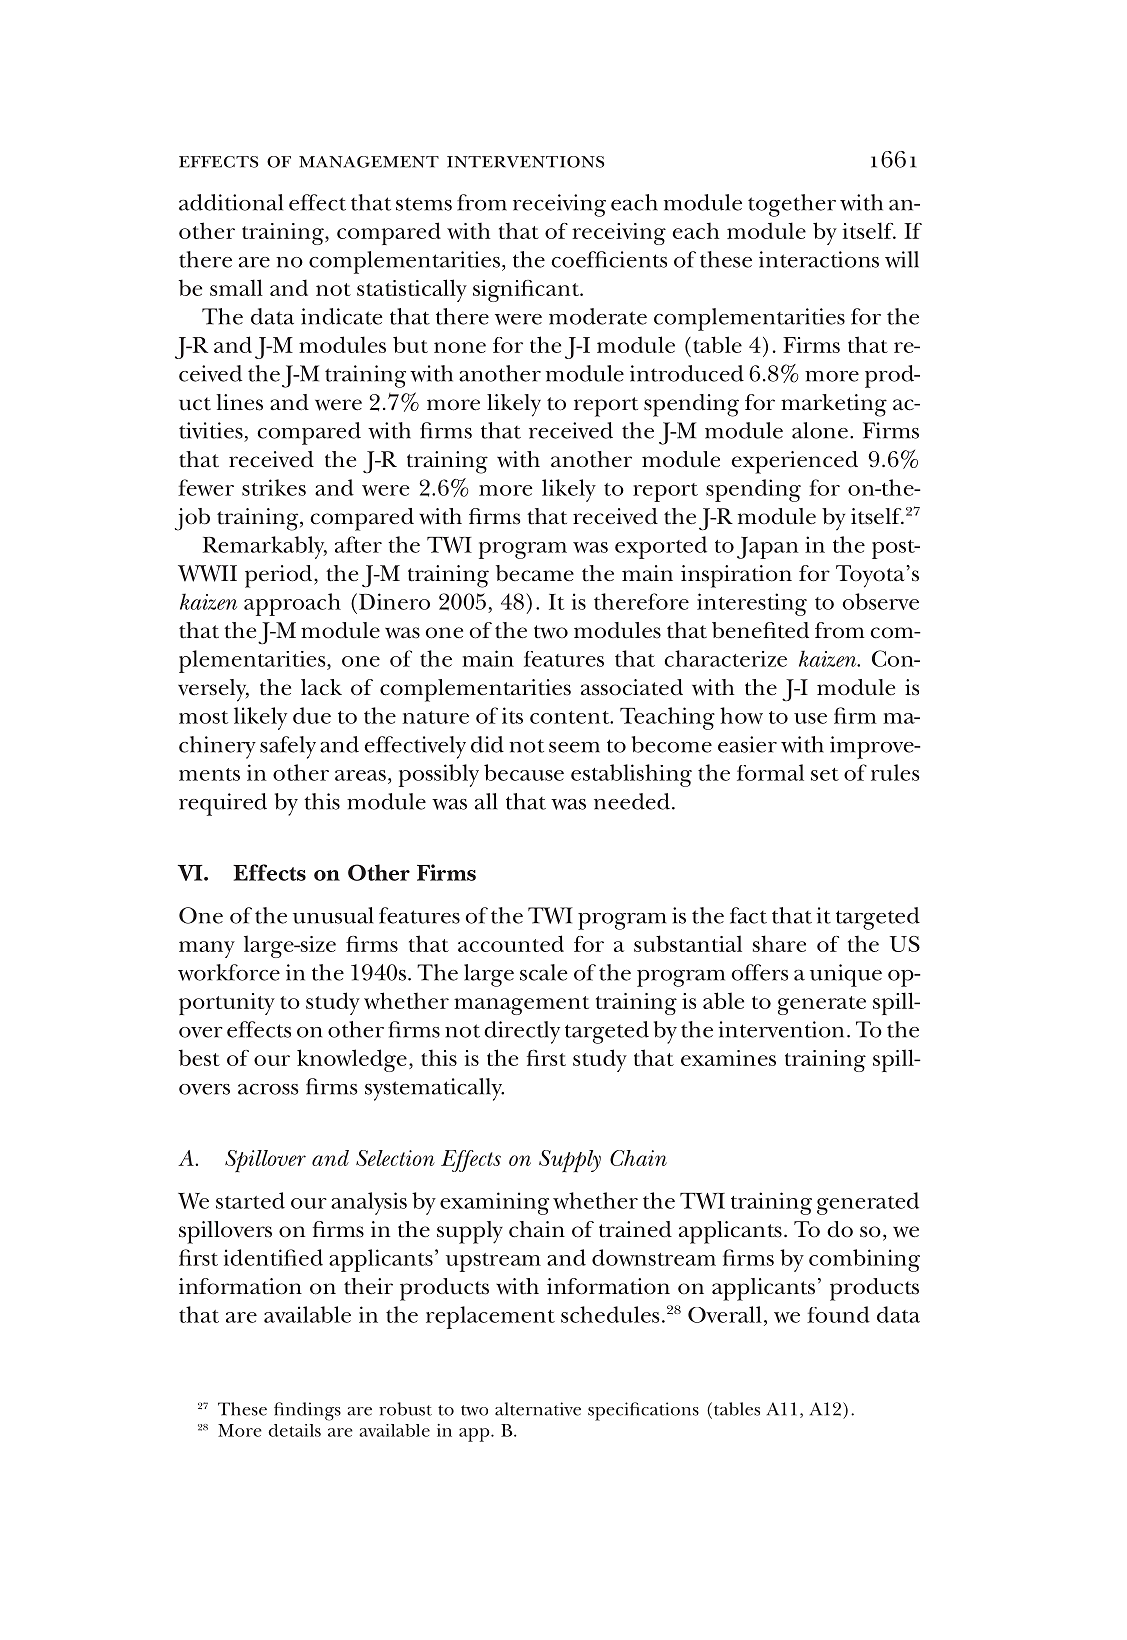 Image resolution: width=1127 pixels, height=1640 pixels. What do you see at coordinates (838, 1314) in the document?
I see `found` at bounding box center [838, 1314].
